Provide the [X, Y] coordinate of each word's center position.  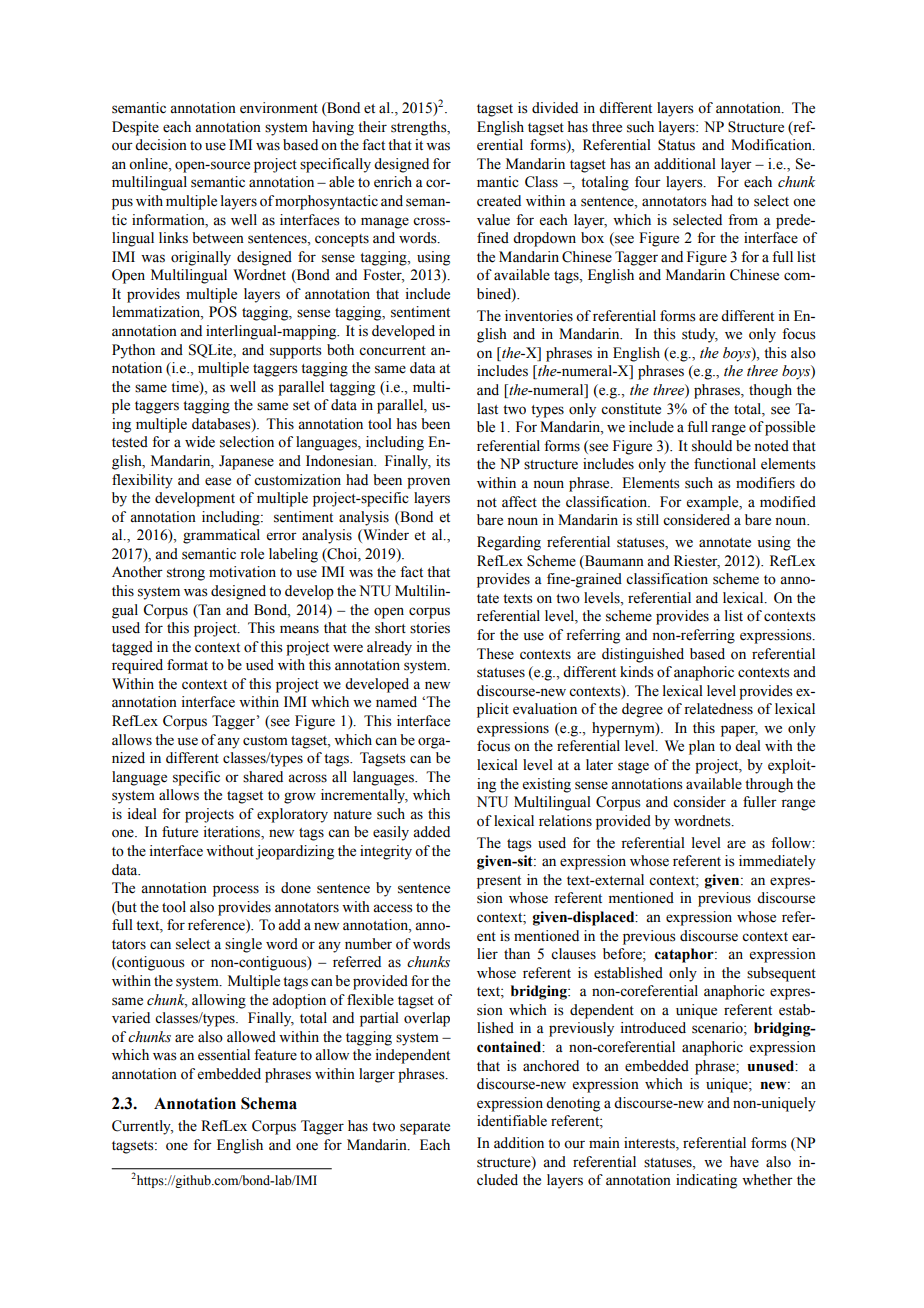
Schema [269, 1103]
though [770, 391]
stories [430, 628]
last [487, 409]
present [499, 882]
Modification [772, 145]
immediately [777, 862]
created [499, 201]
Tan [208, 610]
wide [200, 442]
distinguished [643, 655]
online [149, 164]
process [236, 891]
